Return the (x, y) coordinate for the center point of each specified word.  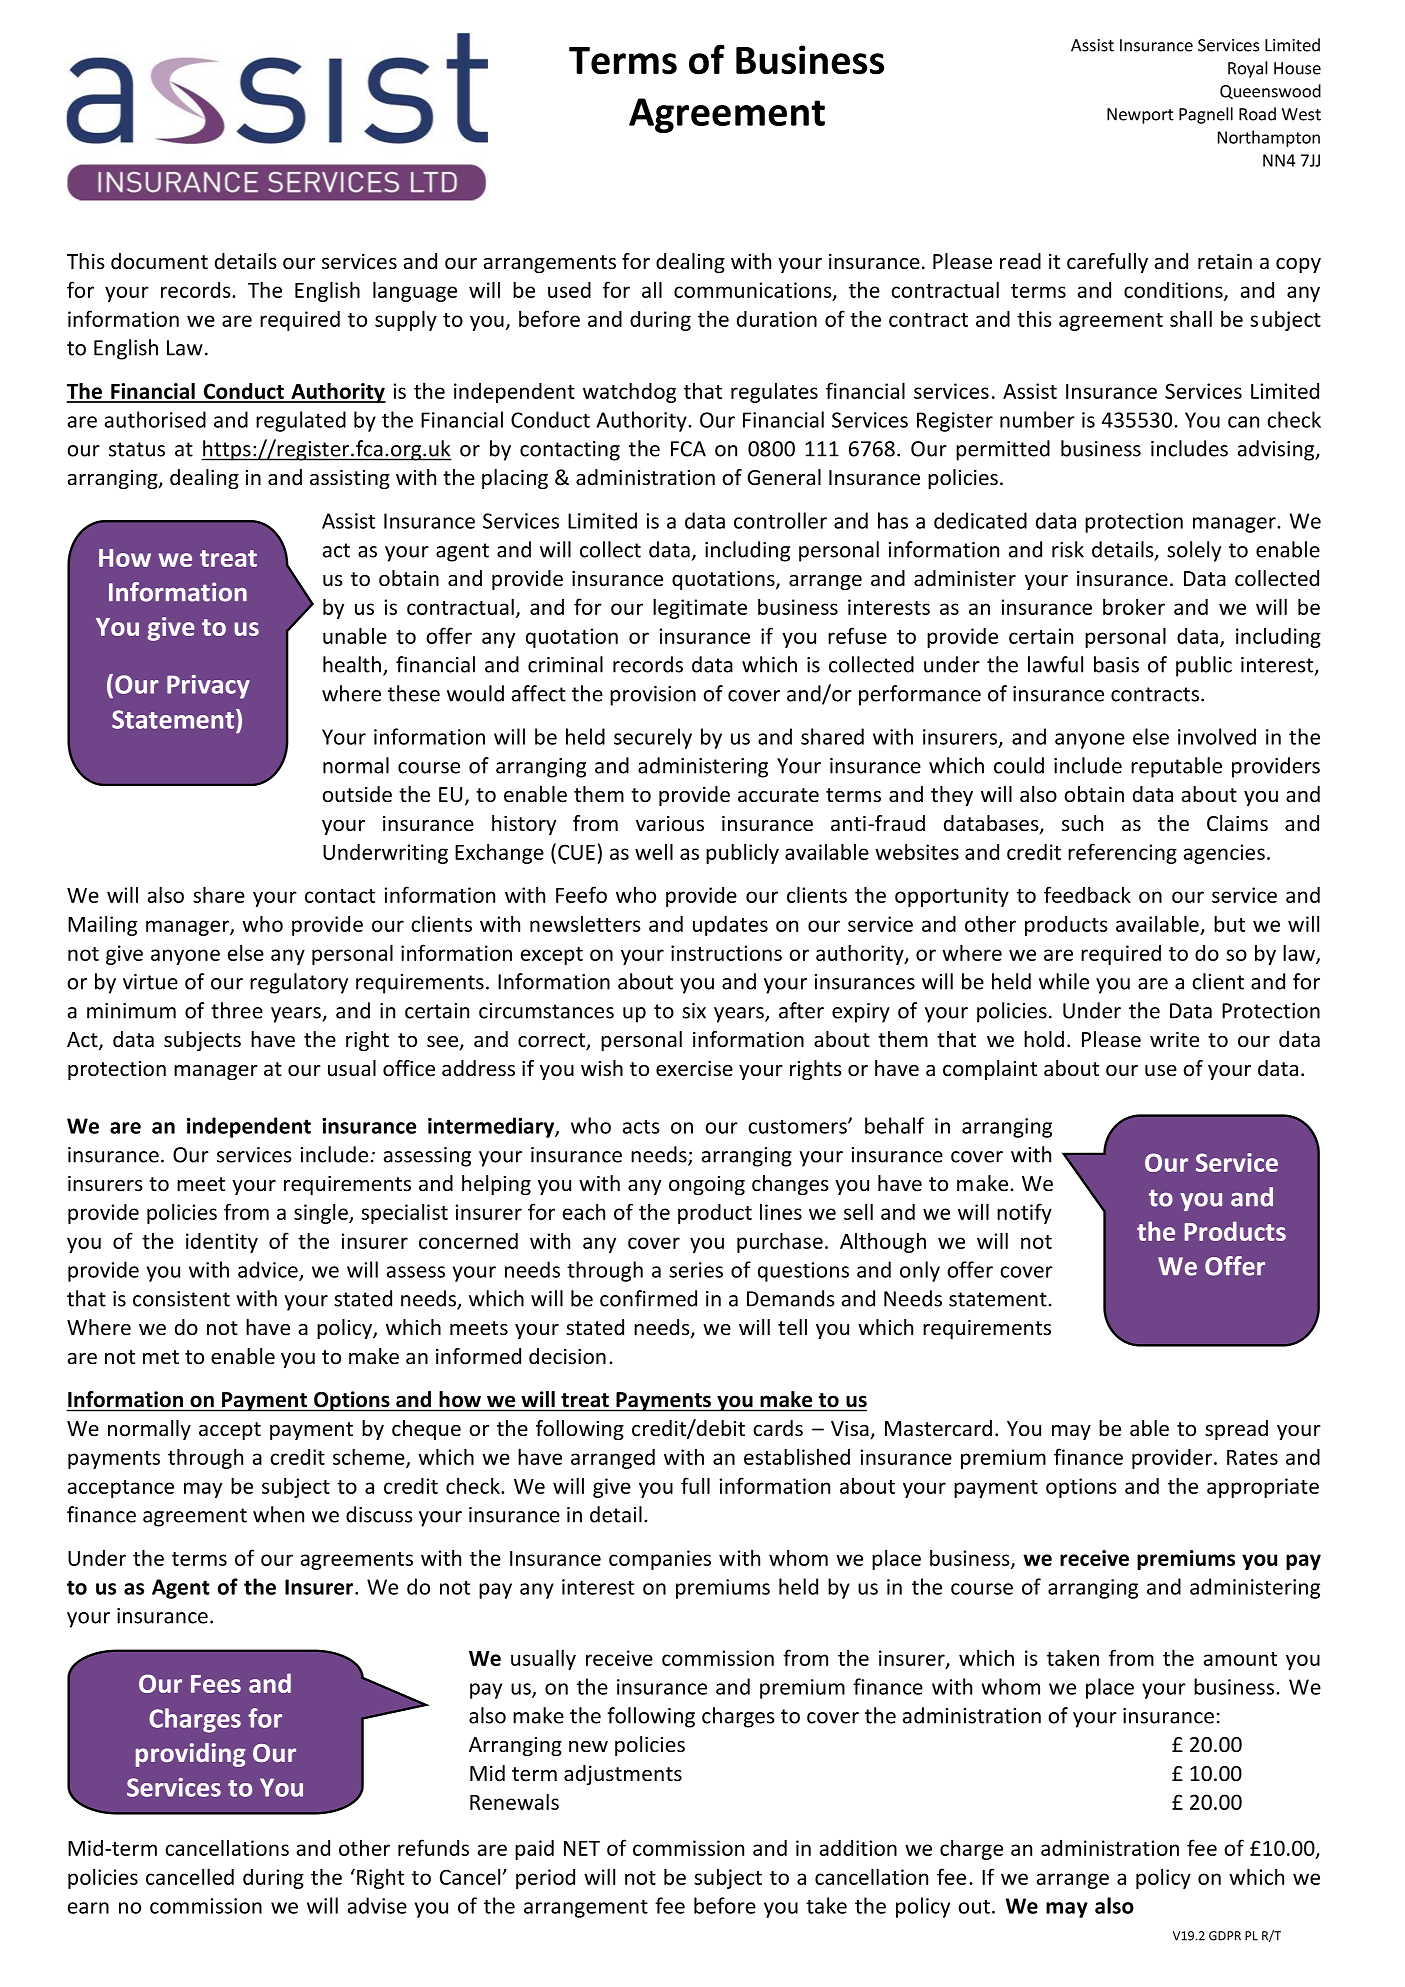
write (1174, 1039)
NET (582, 1848)
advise (377, 1905)
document (159, 261)
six (694, 1011)
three (237, 1010)
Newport (1140, 116)
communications (754, 291)
